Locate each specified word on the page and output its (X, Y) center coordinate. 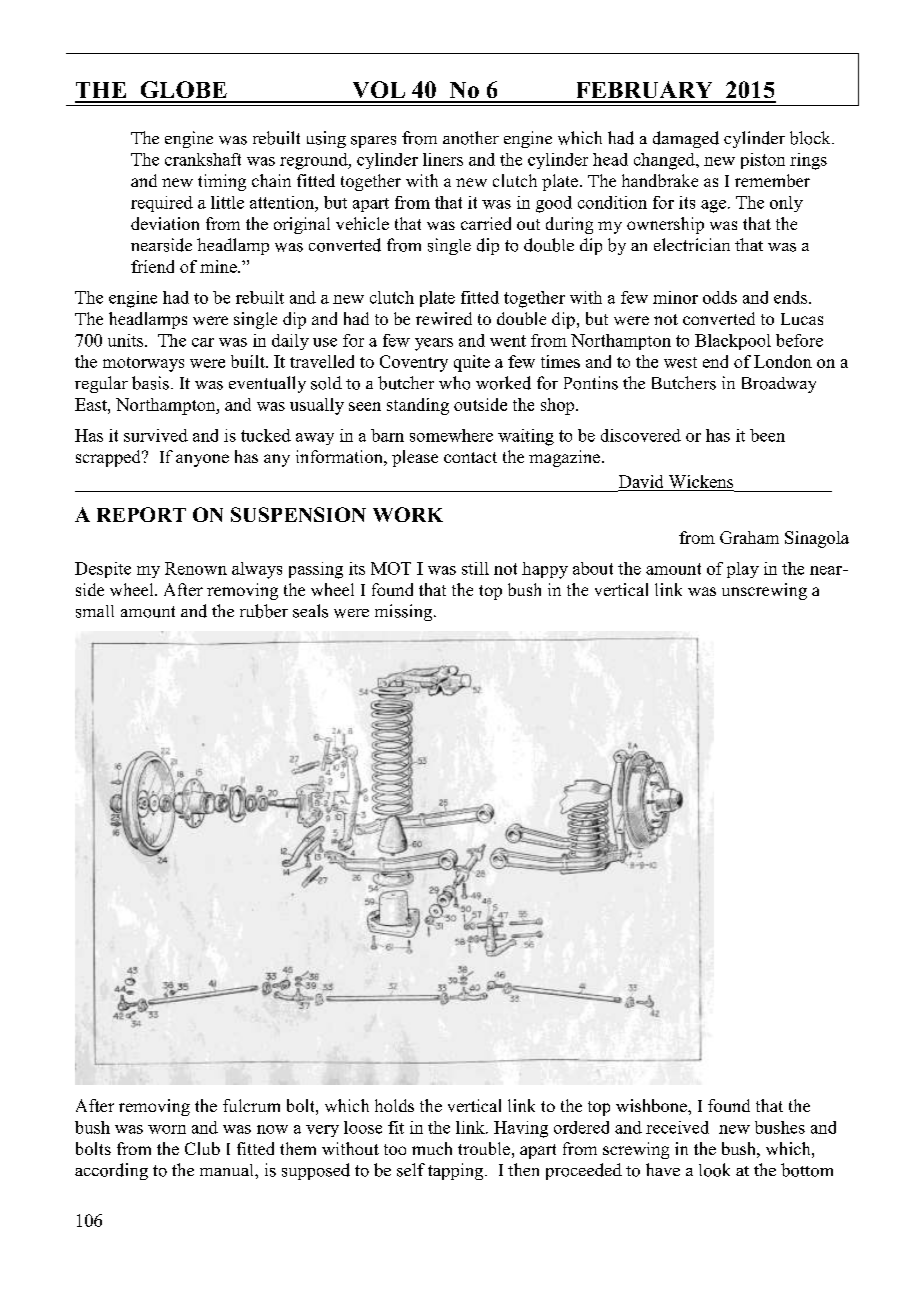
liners (443, 159)
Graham (749, 537)
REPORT (141, 514)
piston (763, 161)
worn (167, 1129)
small (95, 611)
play (743, 570)
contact (470, 457)
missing (405, 612)
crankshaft (203, 159)
